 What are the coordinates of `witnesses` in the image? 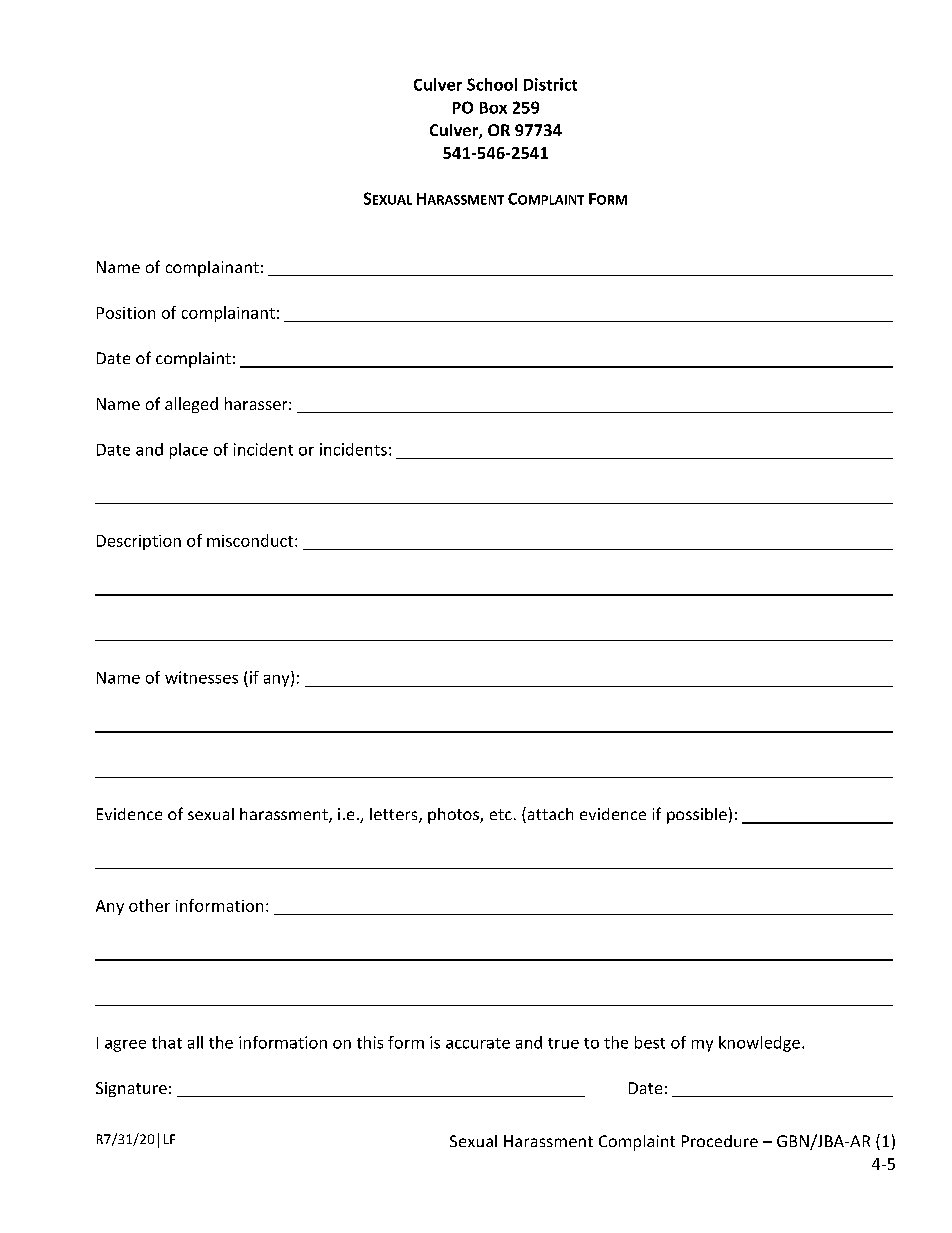 It's located at (201, 677).
